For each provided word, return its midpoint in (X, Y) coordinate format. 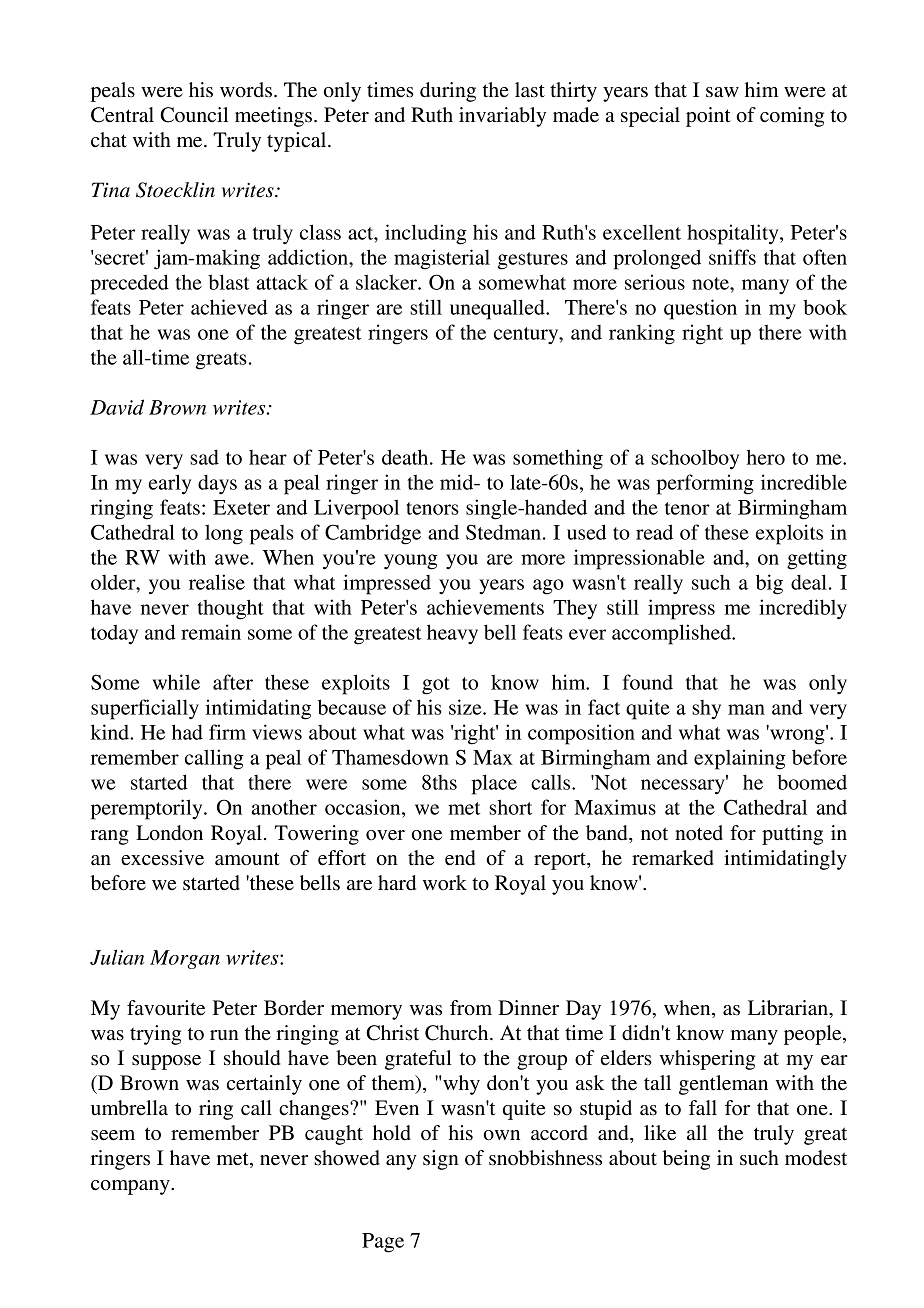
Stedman (503, 532)
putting (792, 835)
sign (441, 1160)
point (708, 117)
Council (194, 115)
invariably (502, 117)
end (460, 858)
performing (705, 484)
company (131, 1187)
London (169, 833)
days (217, 484)
